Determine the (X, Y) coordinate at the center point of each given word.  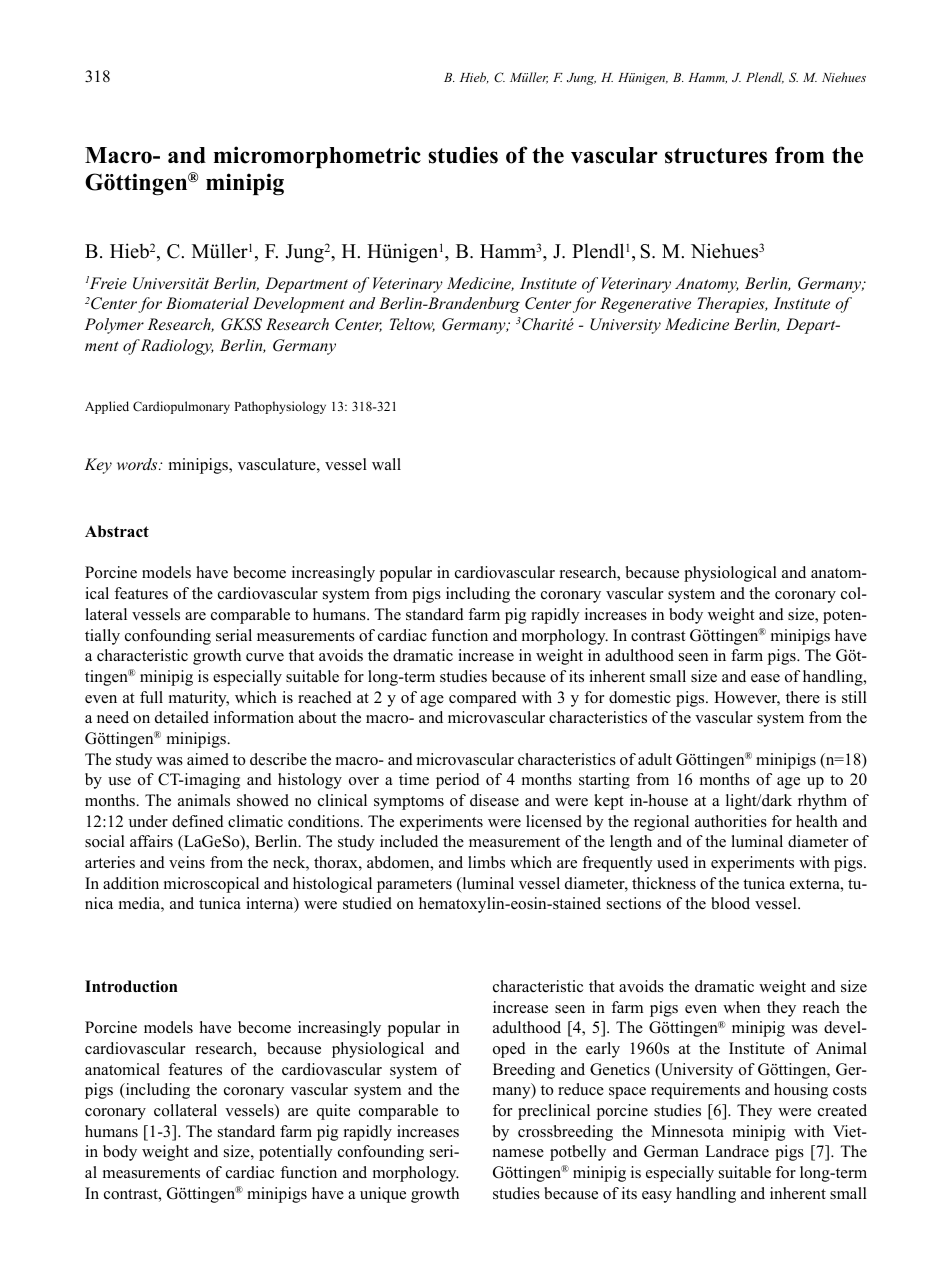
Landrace (737, 1151)
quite (333, 1112)
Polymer (114, 326)
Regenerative (645, 305)
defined (198, 821)
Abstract (117, 531)
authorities (731, 821)
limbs (486, 862)
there (803, 697)
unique (383, 1195)
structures (716, 156)
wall (386, 464)
